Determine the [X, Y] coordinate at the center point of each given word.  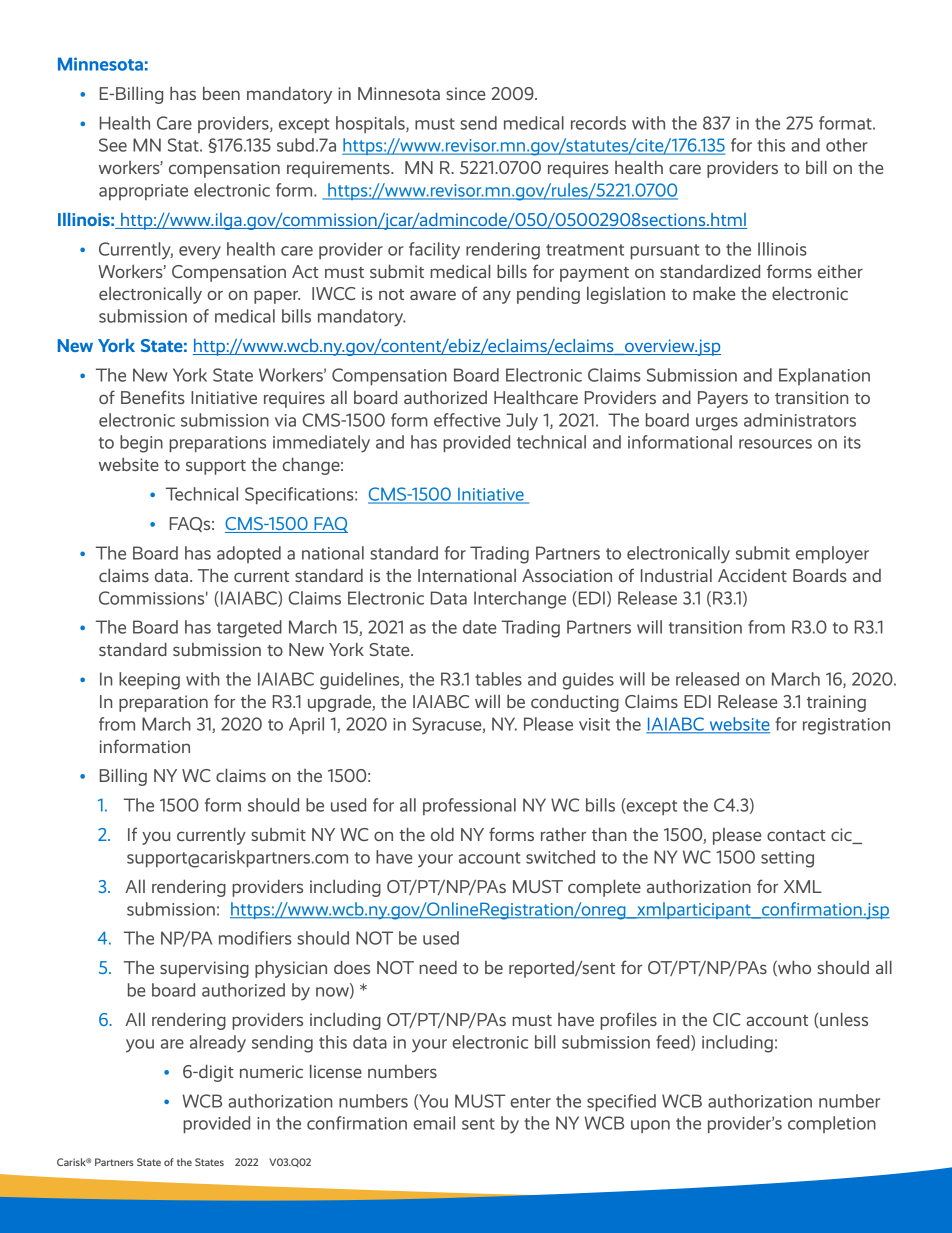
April [306, 725]
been [221, 93]
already [218, 1044]
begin [141, 444]
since [465, 93]
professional [469, 806]
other [847, 145]
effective [467, 420]
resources [775, 444]
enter [530, 1102]
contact [796, 835]
